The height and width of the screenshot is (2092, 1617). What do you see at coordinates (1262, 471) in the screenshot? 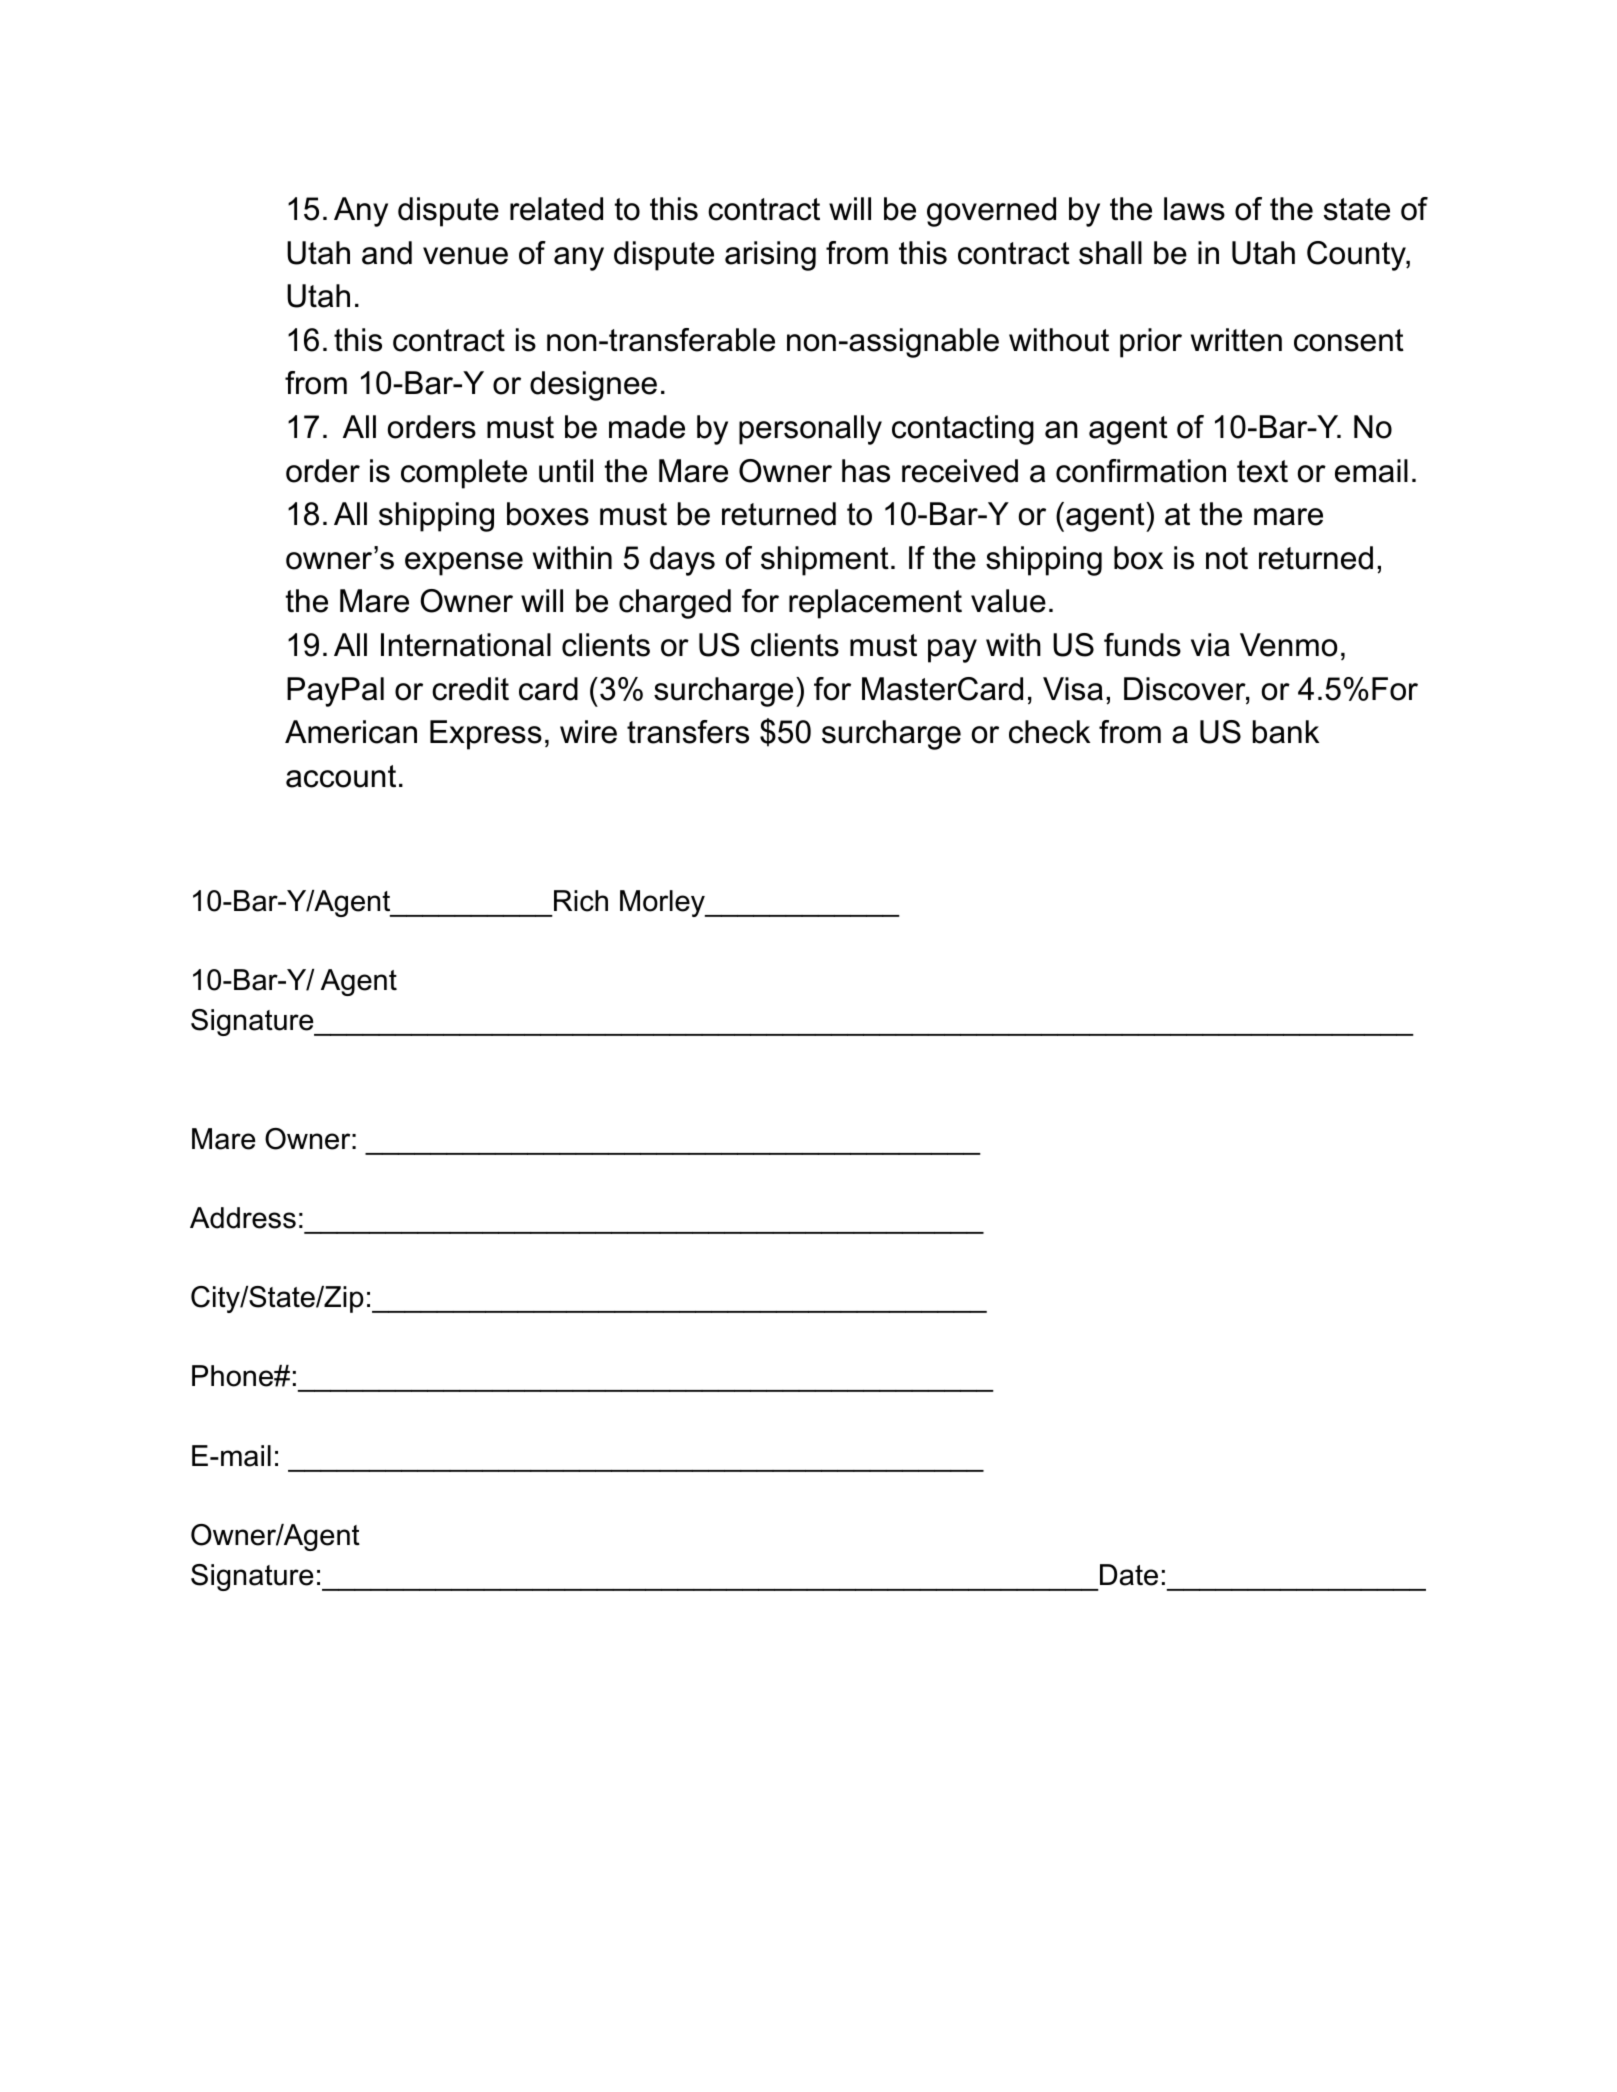
I see `text` at bounding box center [1262, 471].
